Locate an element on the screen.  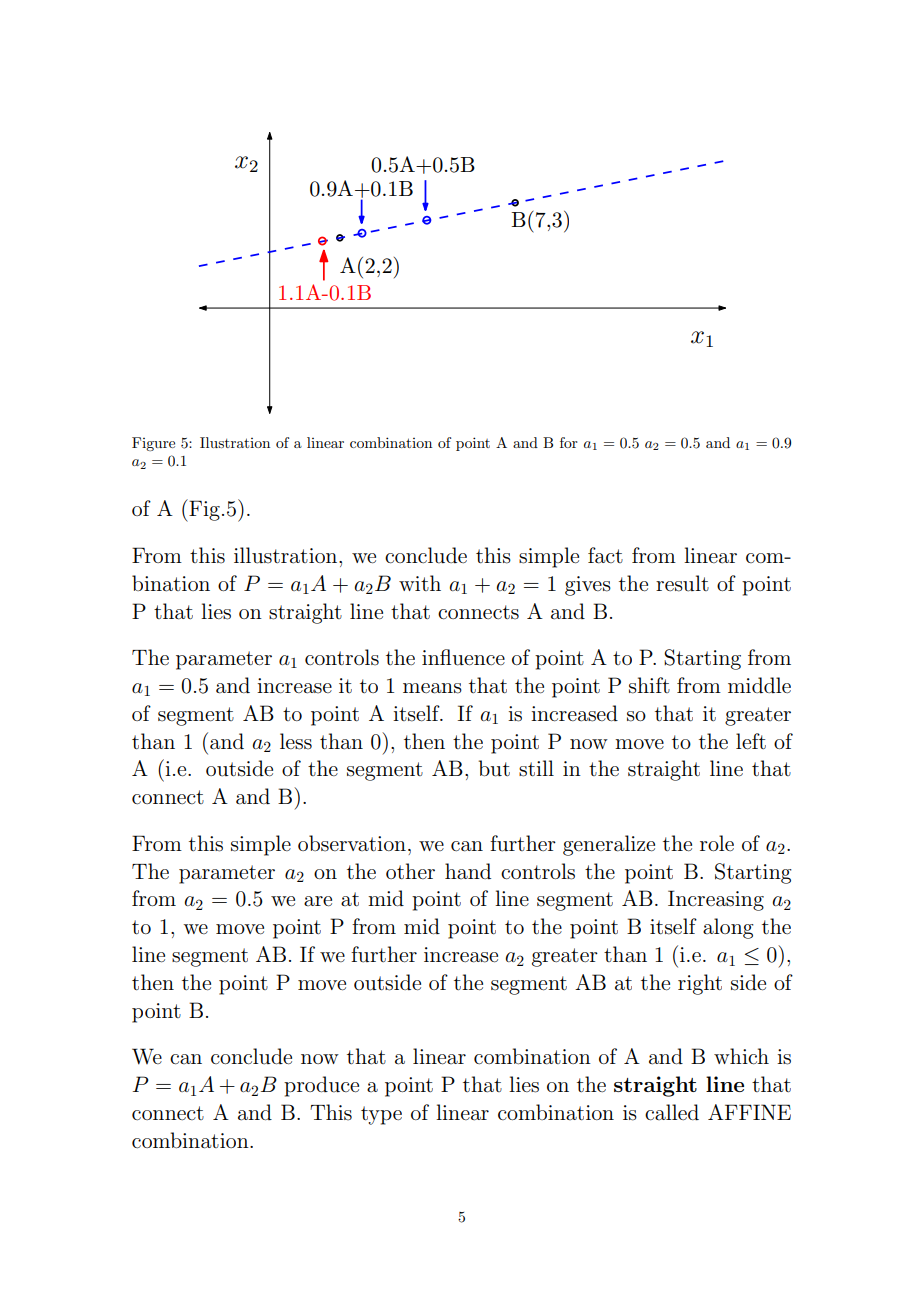
Ilustration is located at coordinates (235, 442).
